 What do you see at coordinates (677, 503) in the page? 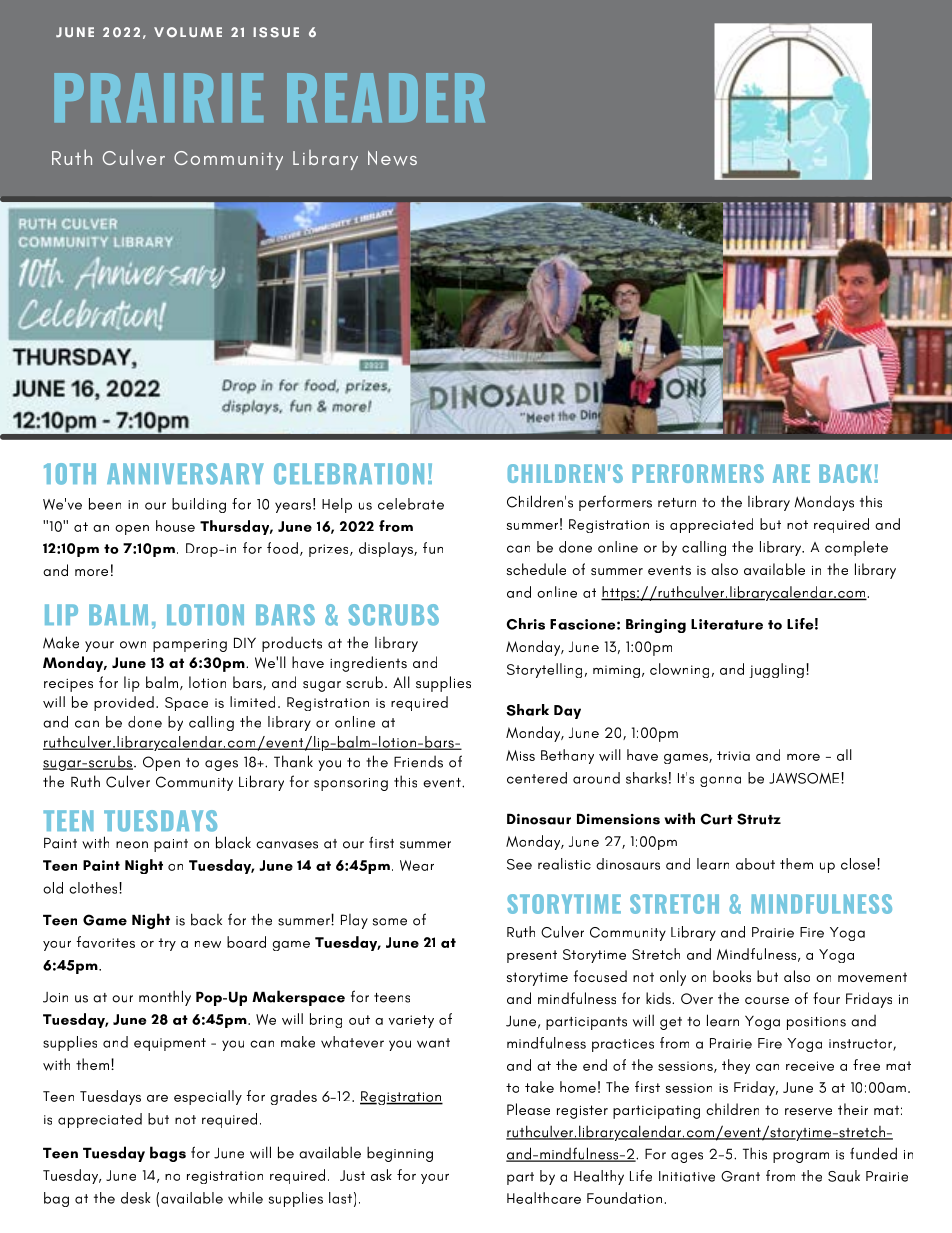
I see `return` at bounding box center [677, 503].
